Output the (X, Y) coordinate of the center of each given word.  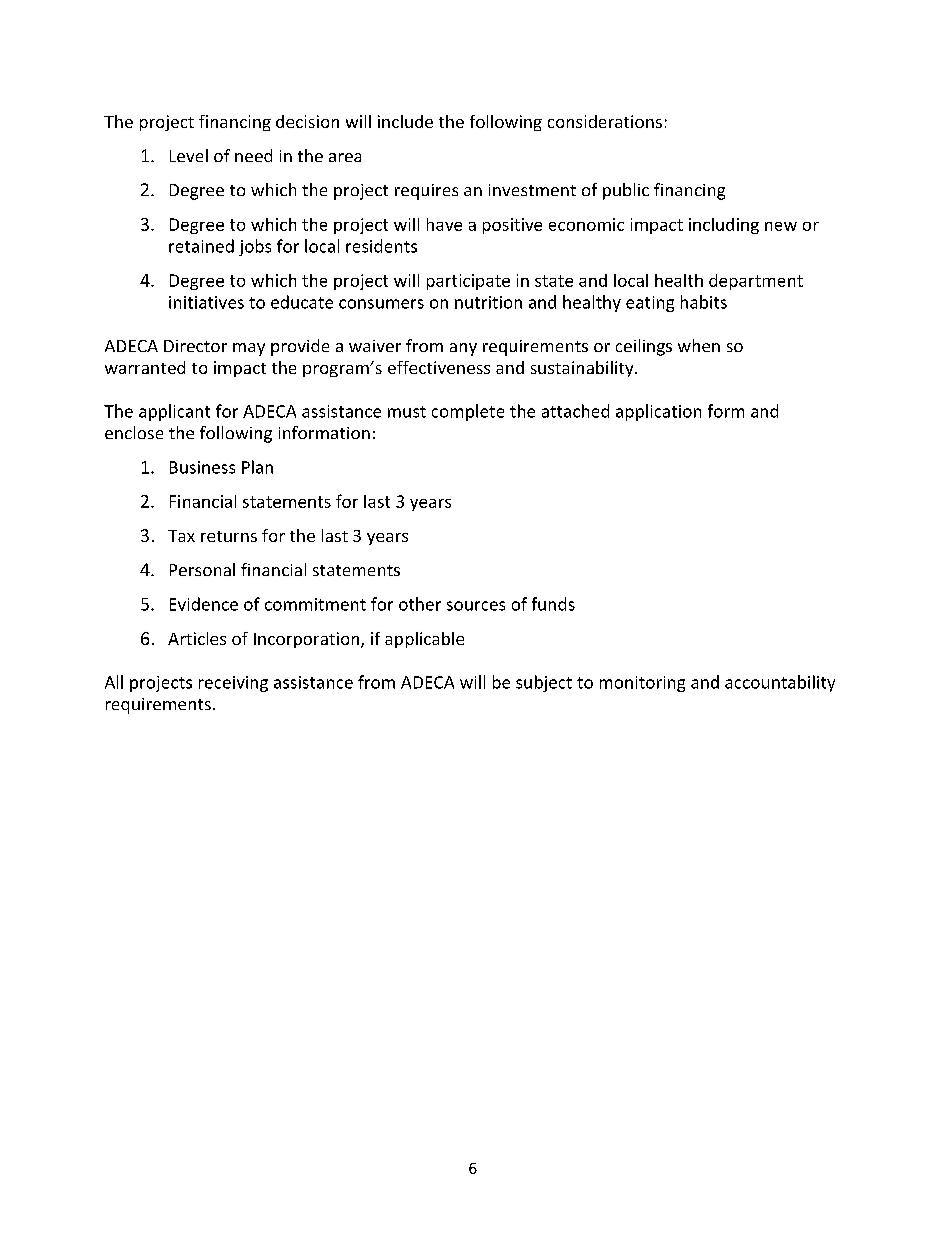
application (658, 412)
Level (189, 155)
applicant (174, 412)
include (405, 121)
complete (468, 412)
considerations (605, 121)
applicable (424, 640)
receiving (233, 684)
